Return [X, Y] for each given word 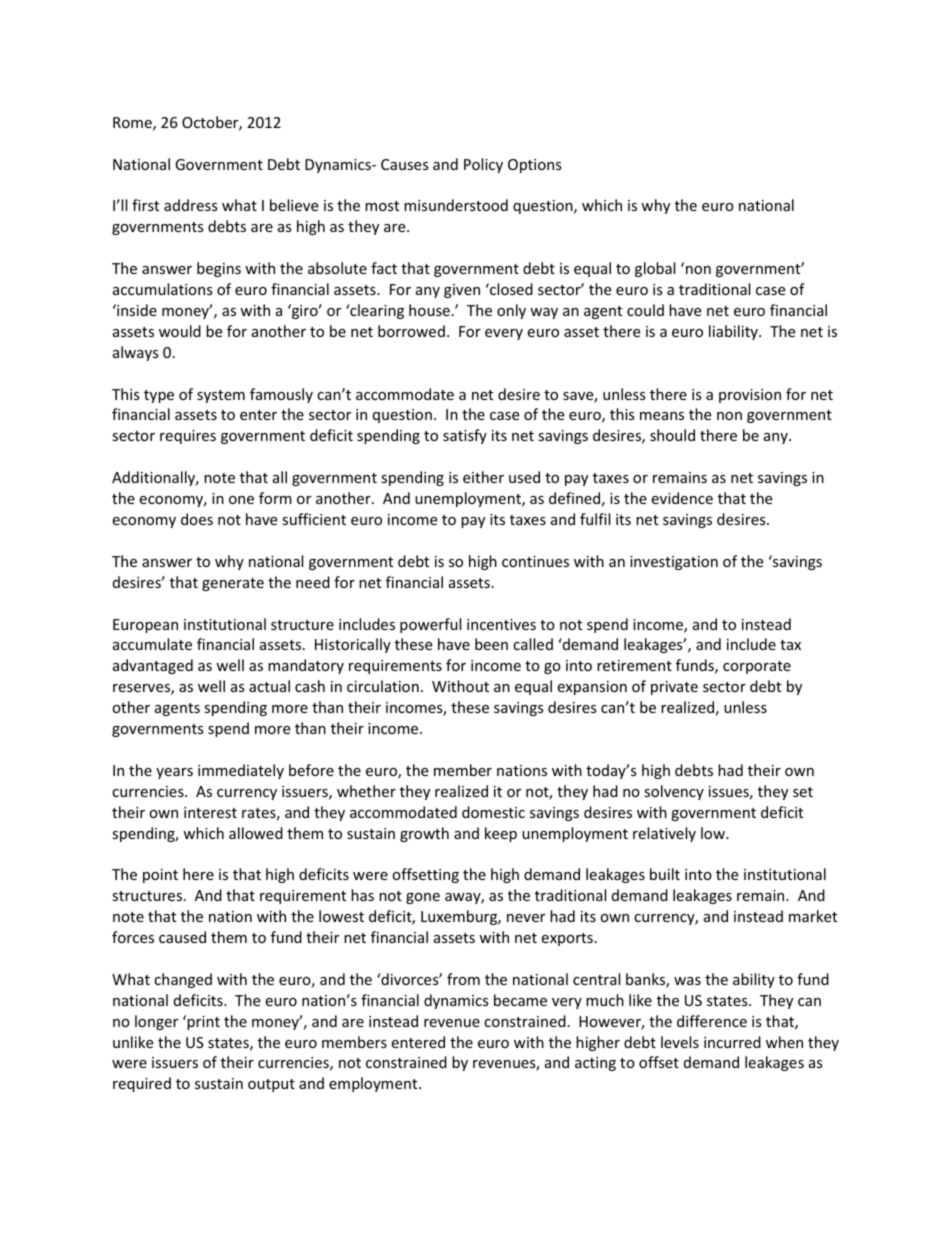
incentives [501, 624]
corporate [757, 667]
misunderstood [456, 205]
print [203, 1023]
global [655, 269]
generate [233, 584]
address [191, 205]
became [520, 1000]
